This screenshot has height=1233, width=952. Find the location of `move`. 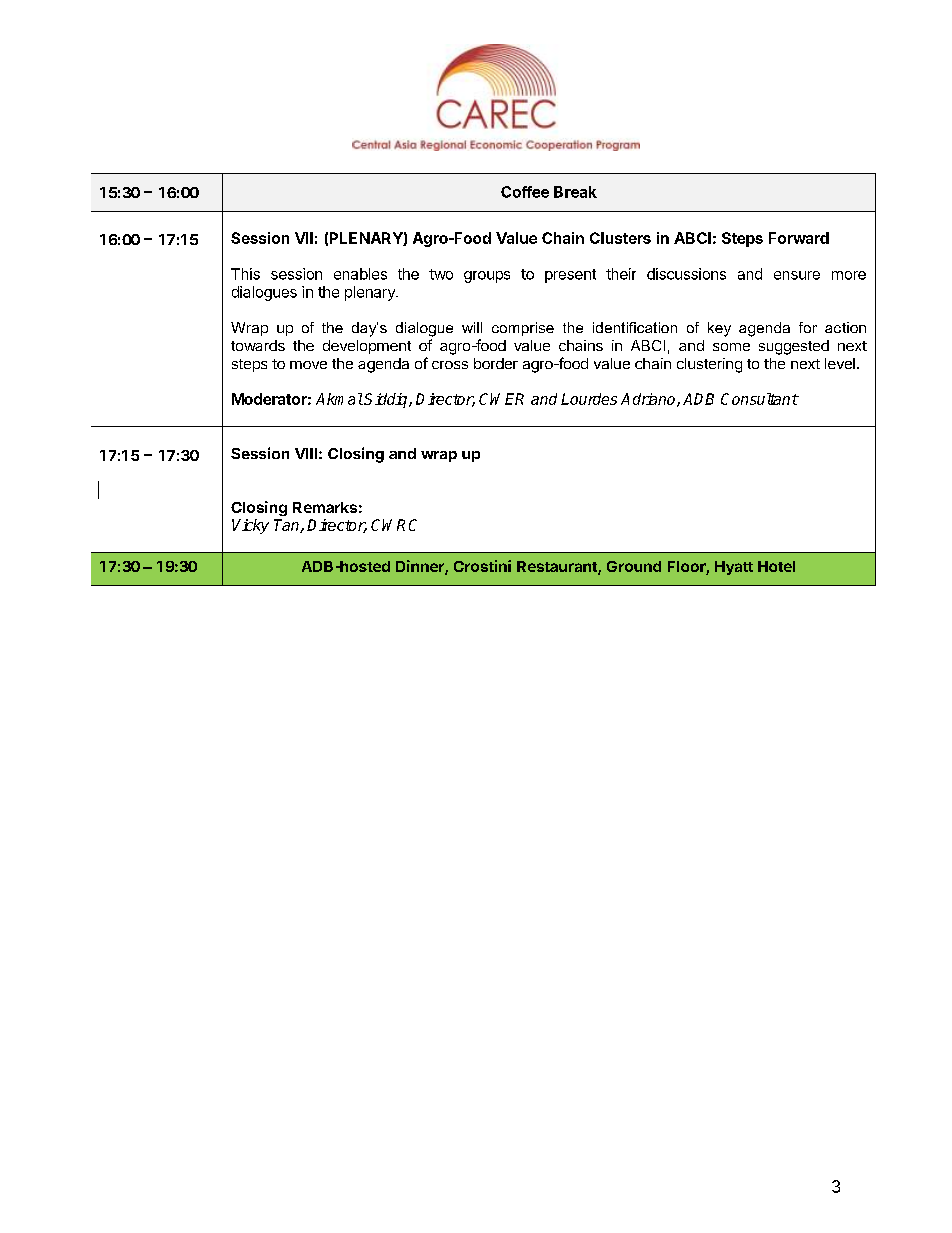

move is located at coordinates (308, 365).
